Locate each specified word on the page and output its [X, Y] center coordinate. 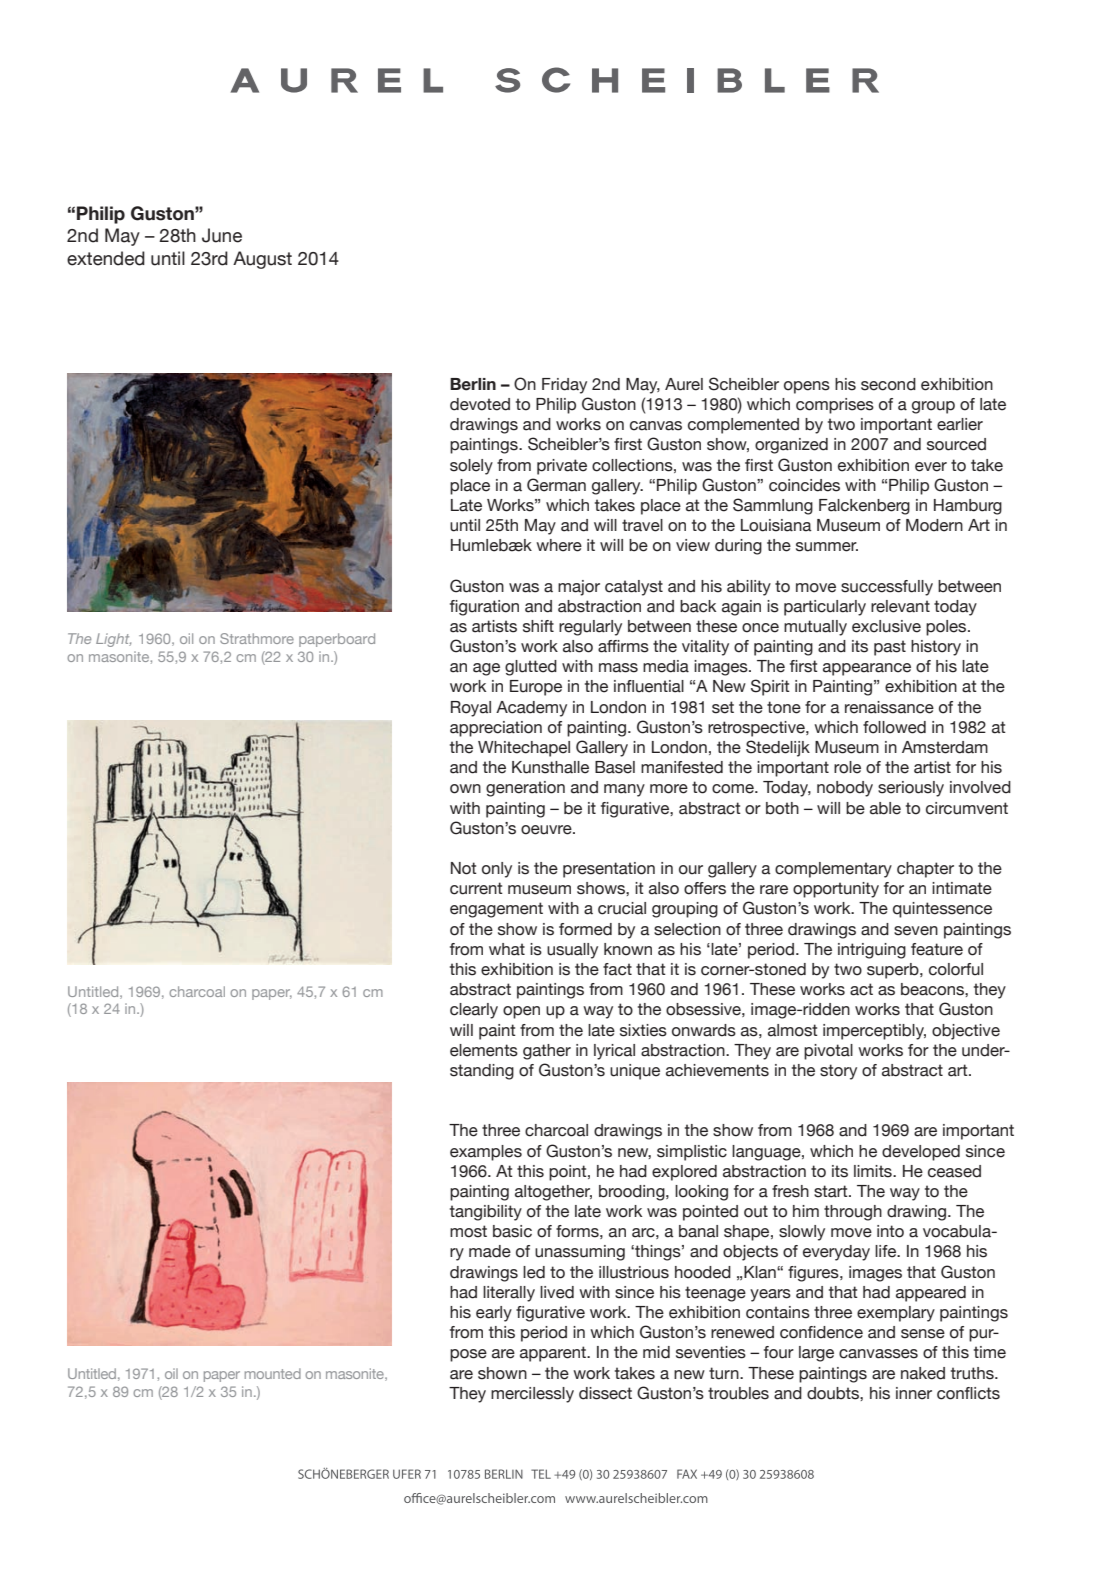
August [262, 260]
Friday [564, 386]
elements [484, 1050]
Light [113, 640]
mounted [273, 1373]
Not [464, 868]
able [885, 808]
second [888, 384]
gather [547, 1052]
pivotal [828, 1052]
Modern [934, 525]
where [559, 545]
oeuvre [547, 830]
